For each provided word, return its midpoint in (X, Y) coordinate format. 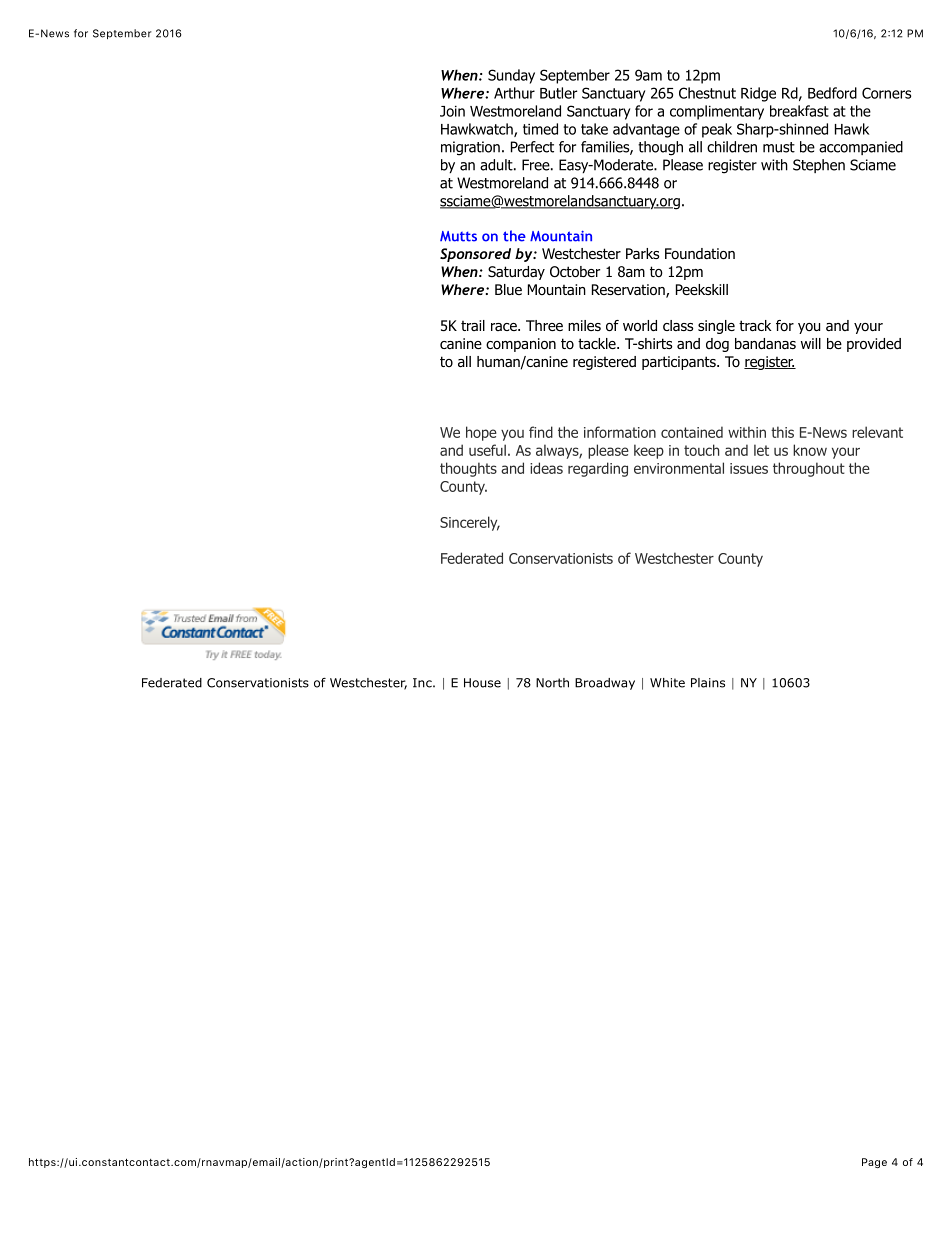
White (667, 683)
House (482, 683)
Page (874, 1163)
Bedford (832, 93)
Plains (708, 683)
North (552, 683)
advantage (646, 130)
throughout (809, 469)
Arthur (514, 93)
